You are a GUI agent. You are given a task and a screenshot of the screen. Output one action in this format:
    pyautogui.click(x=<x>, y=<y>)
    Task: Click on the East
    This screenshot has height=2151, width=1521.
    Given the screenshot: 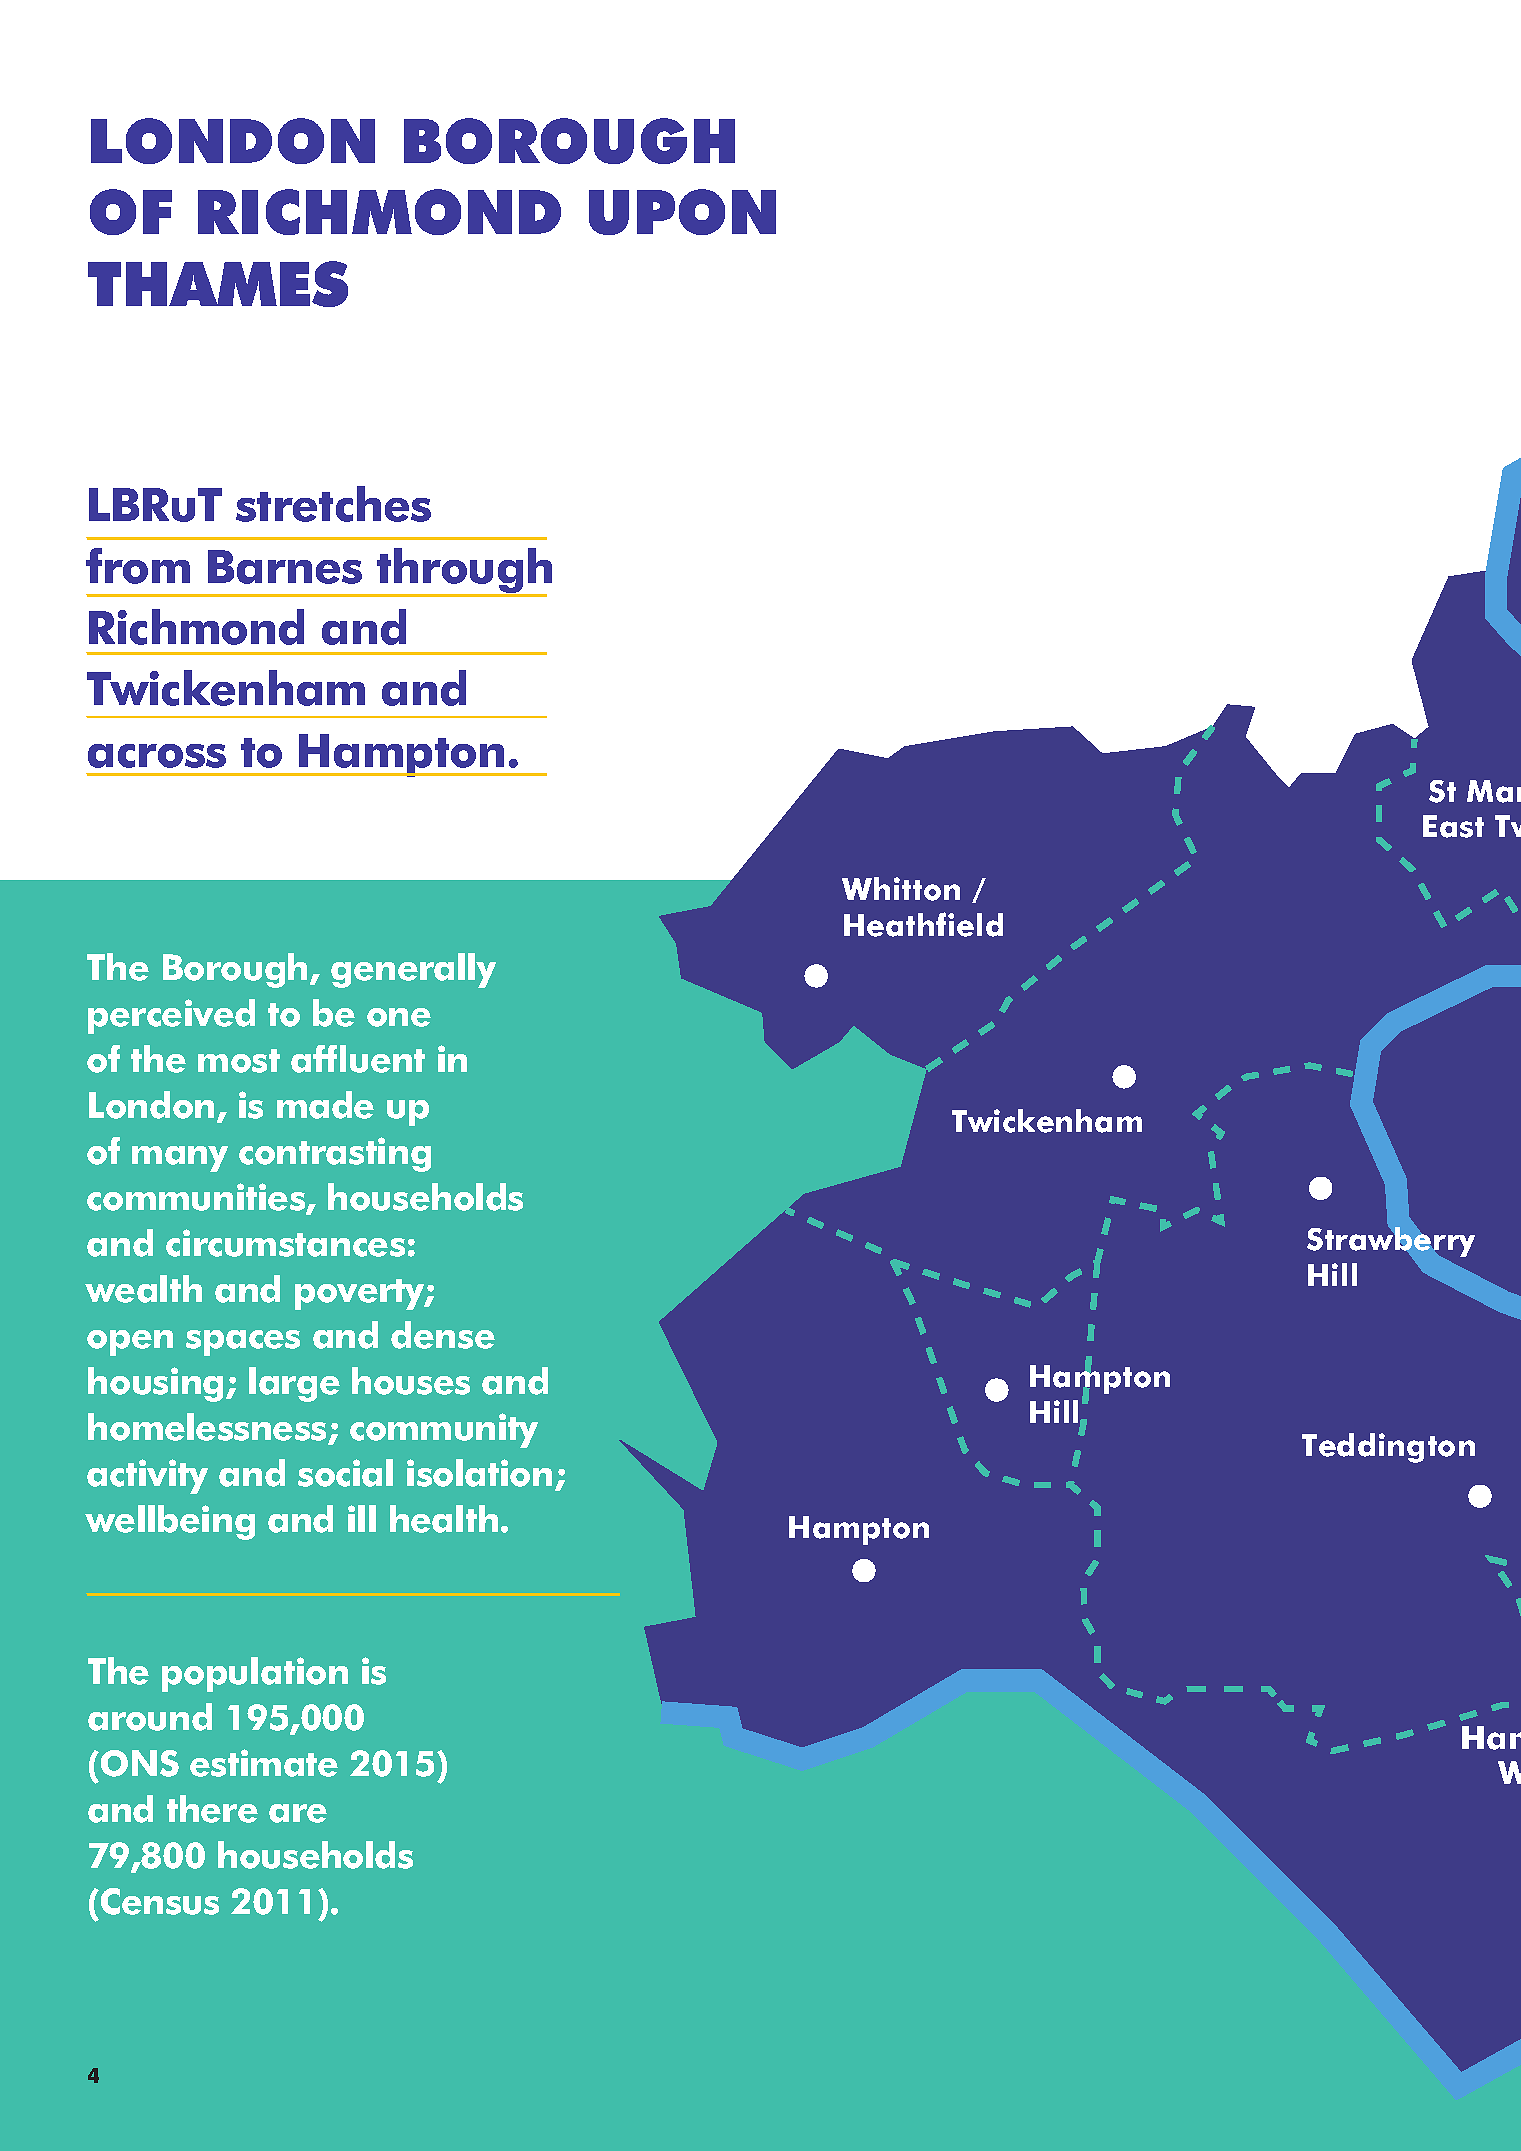 What is the action you would take?
    pyautogui.click(x=1453, y=826)
